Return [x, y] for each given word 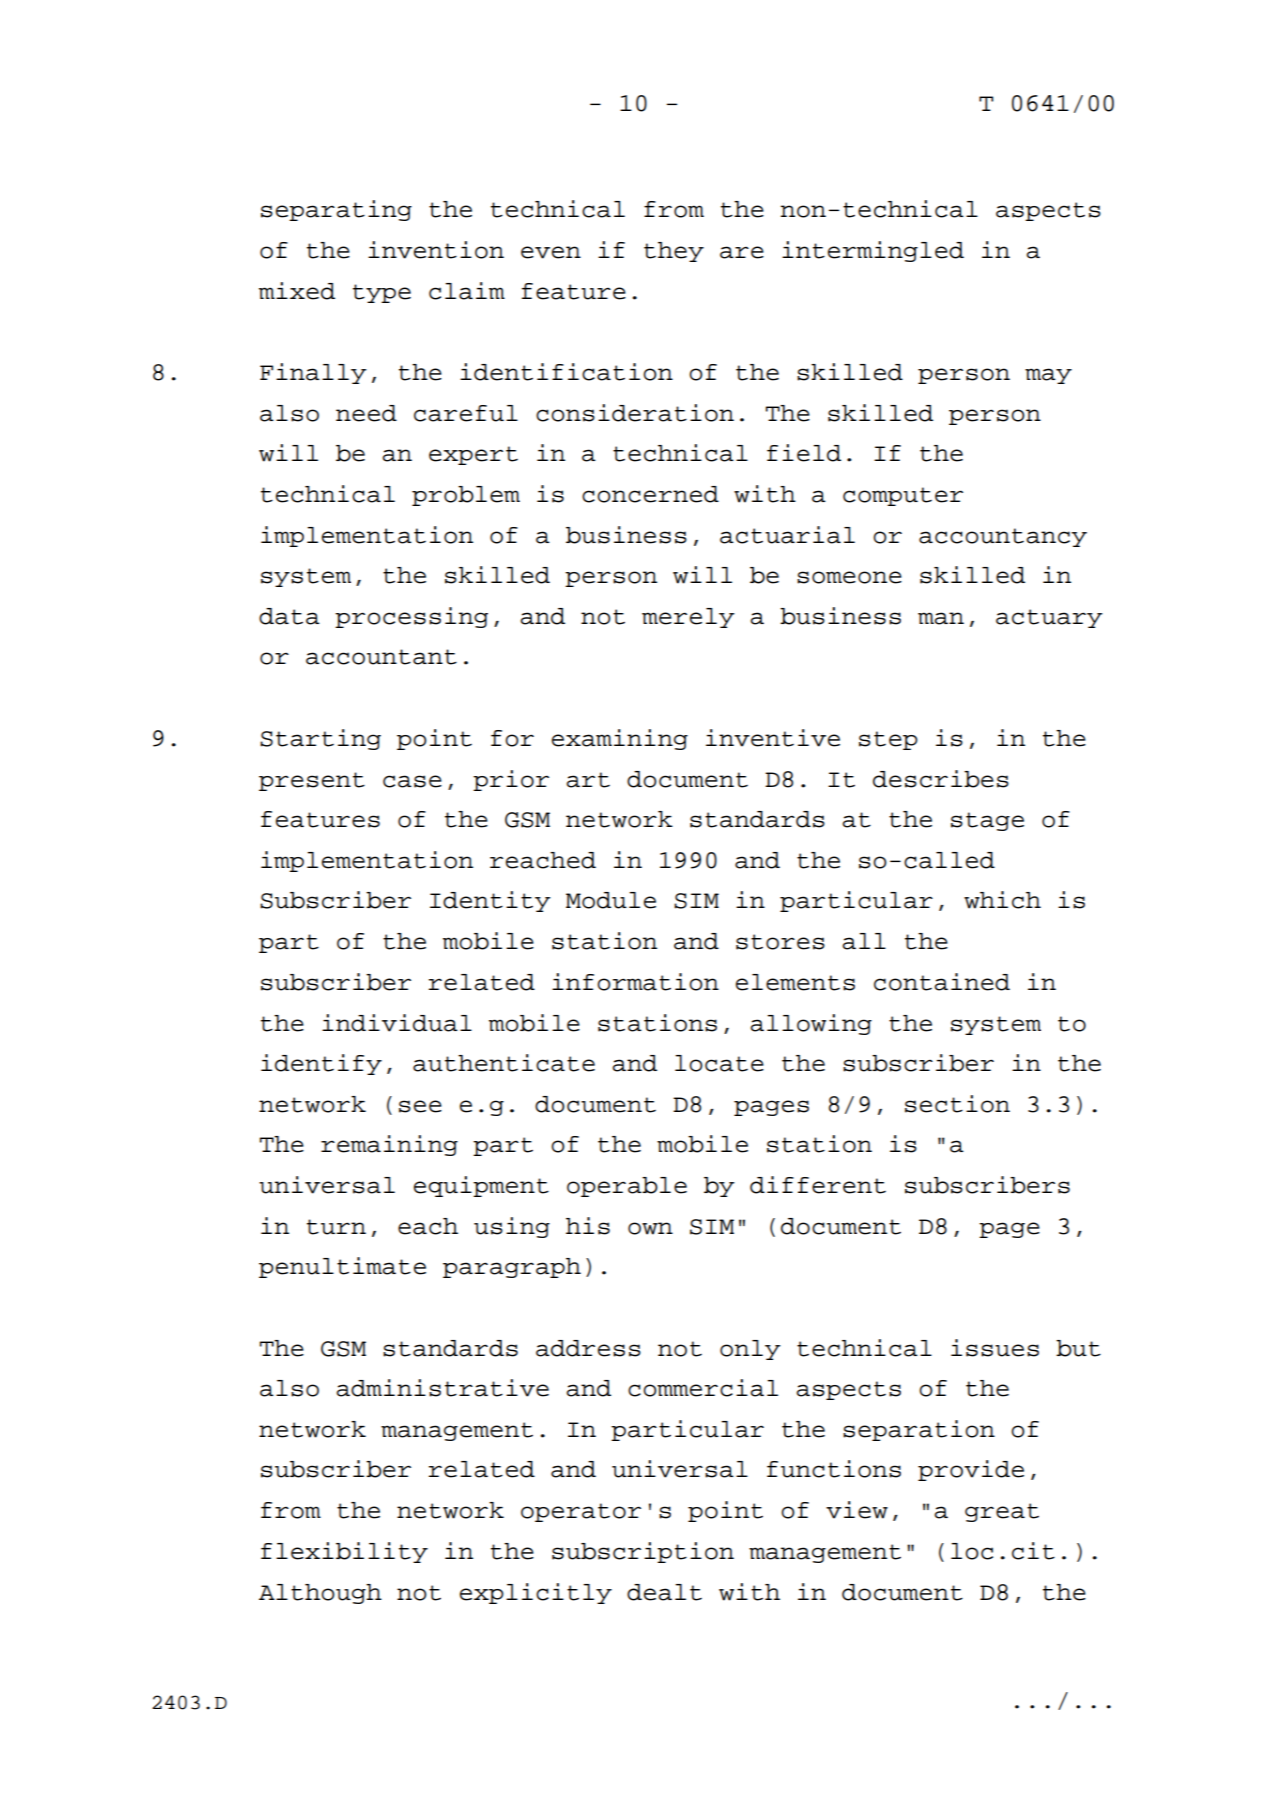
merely [688, 618]
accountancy [1003, 537]
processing [411, 617]
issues [995, 1348]
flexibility [344, 1552]
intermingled [873, 251]
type [382, 293]
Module [611, 900]
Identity [490, 901]
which [1002, 900]
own [650, 1228]
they [674, 252]
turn [336, 1227]
